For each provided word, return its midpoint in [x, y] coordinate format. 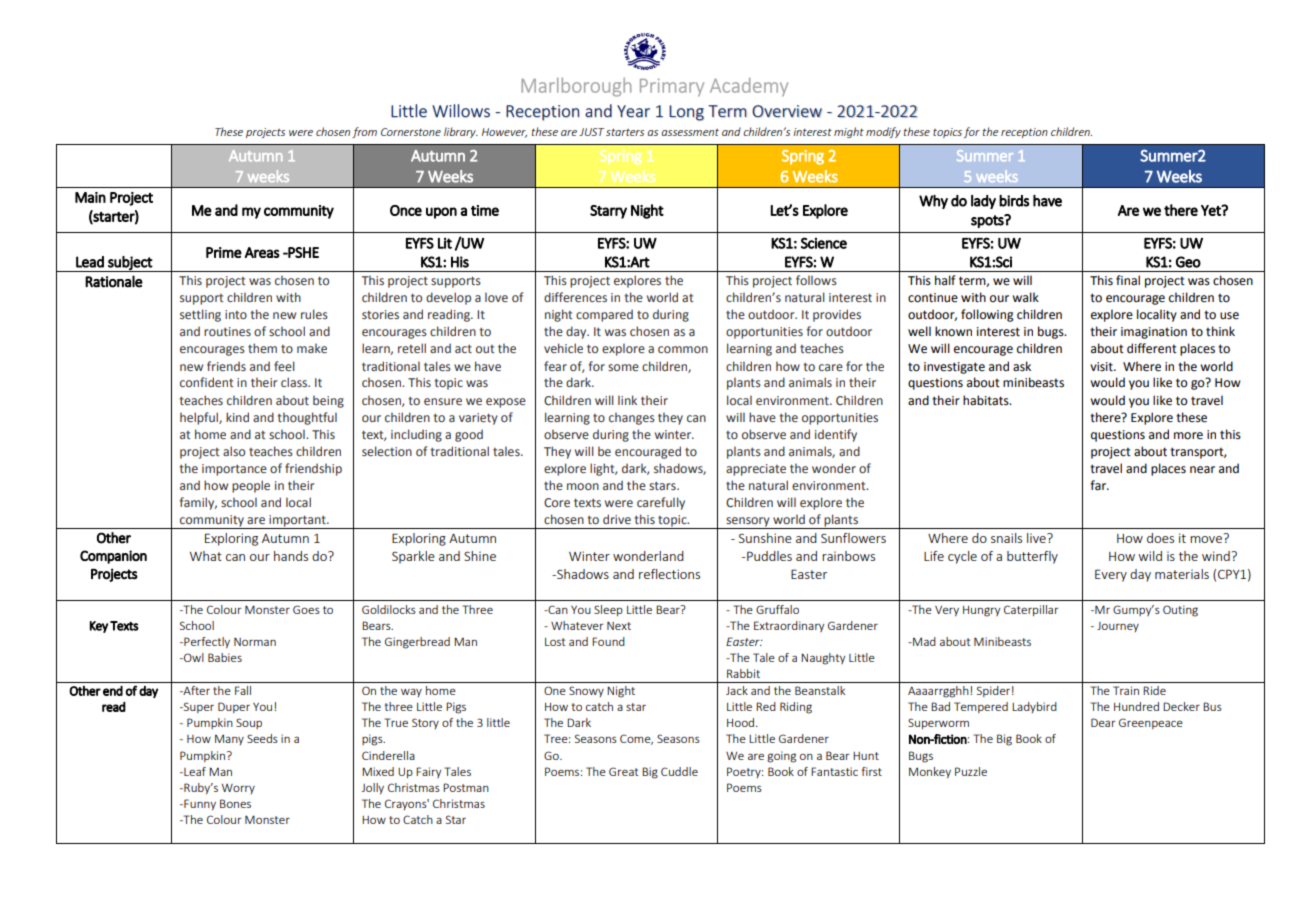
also [234, 451]
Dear [1103, 722]
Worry [238, 789]
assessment [690, 132]
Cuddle [679, 771]
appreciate [756, 470]
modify [883, 132]
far [1099, 485]
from [364, 132]
